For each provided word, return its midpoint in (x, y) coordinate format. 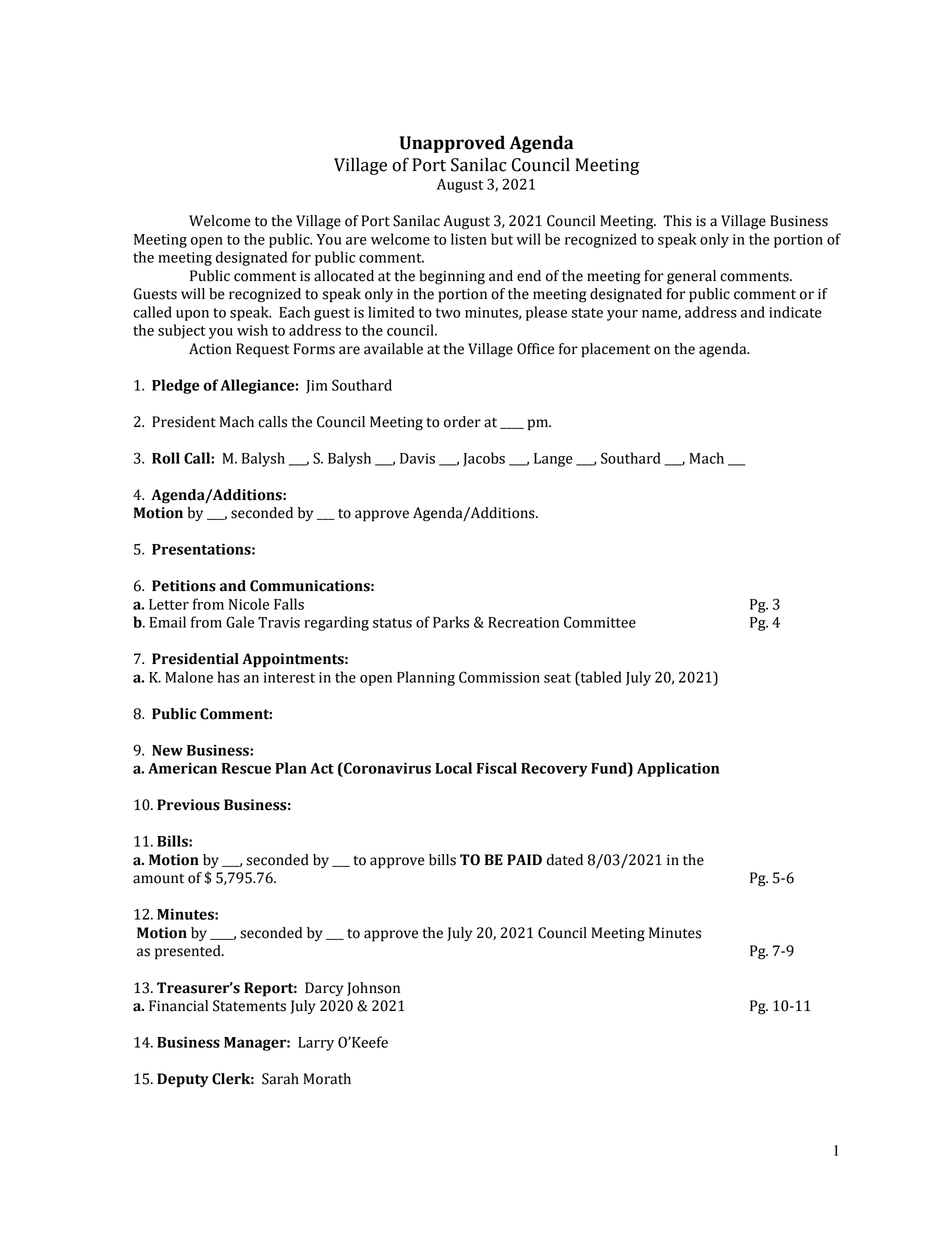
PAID (524, 859)
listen (469, 239)
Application (678, 769)
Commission (499, 677)
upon (192, 315)
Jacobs (484, 459)
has (228, 677)
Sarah (280, 1079)
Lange (553, 460)
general (691, 277)
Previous (188, 805)
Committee (600, 622)
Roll (166, 458)
